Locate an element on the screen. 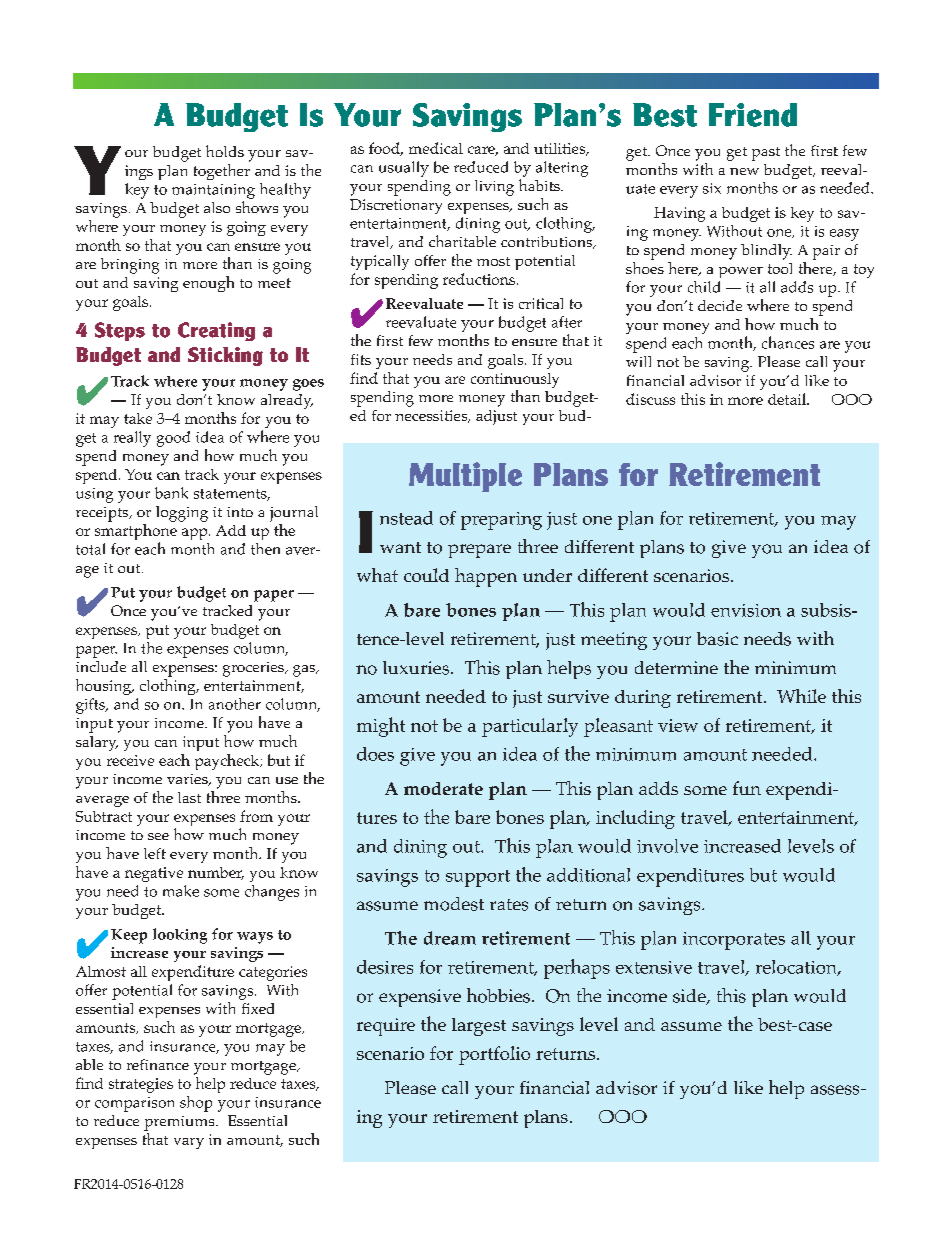 The height and width of the screenshot is (1233, 952). medical is located at coordinates (436, 148).
